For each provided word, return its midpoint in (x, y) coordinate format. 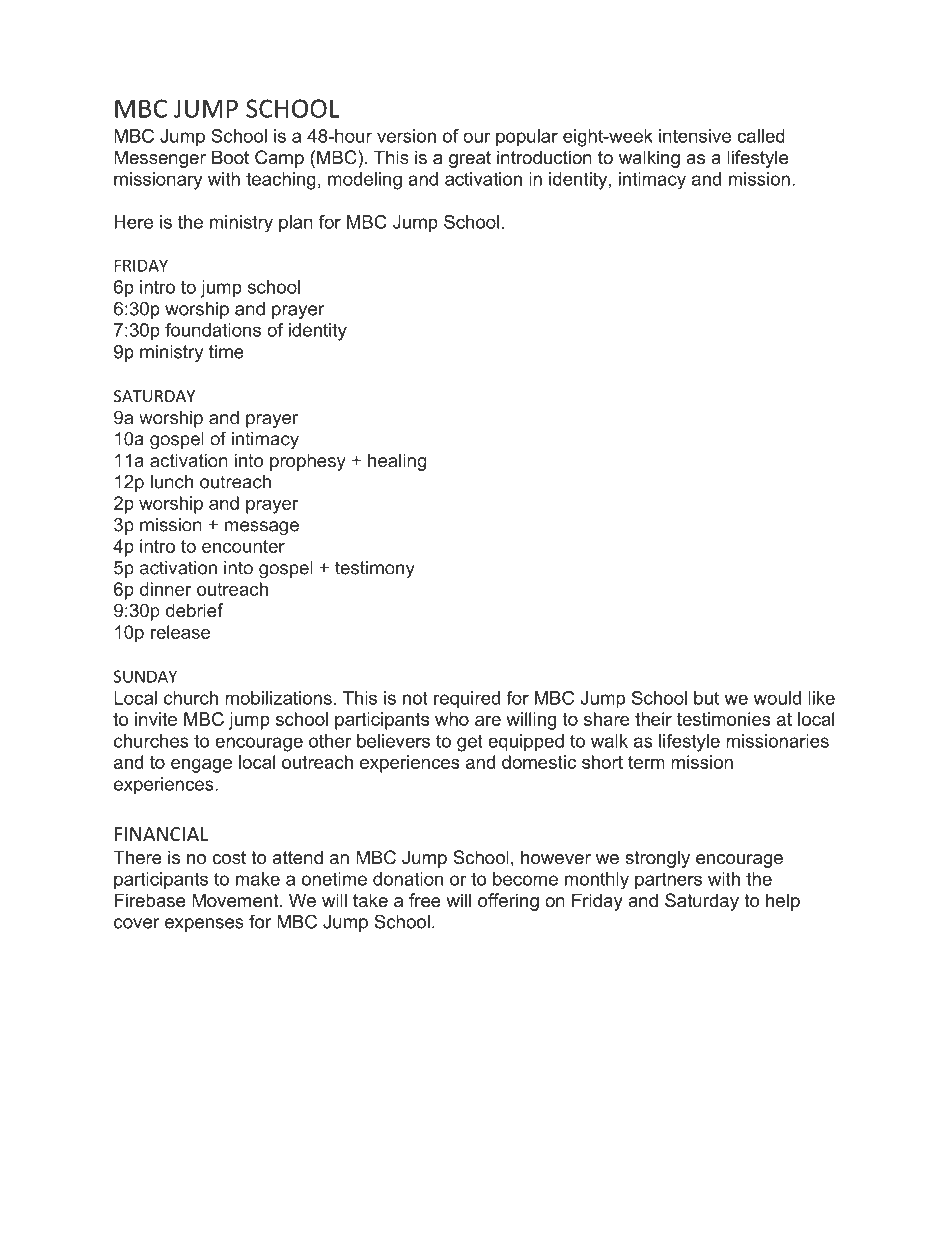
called (761, 136)
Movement (236, 900)
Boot (230, 157)
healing (397, 462)
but (706, 698)
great (470, 159)
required (467, 700)
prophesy (308, 462)
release (180, 632)
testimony (375, 569)
